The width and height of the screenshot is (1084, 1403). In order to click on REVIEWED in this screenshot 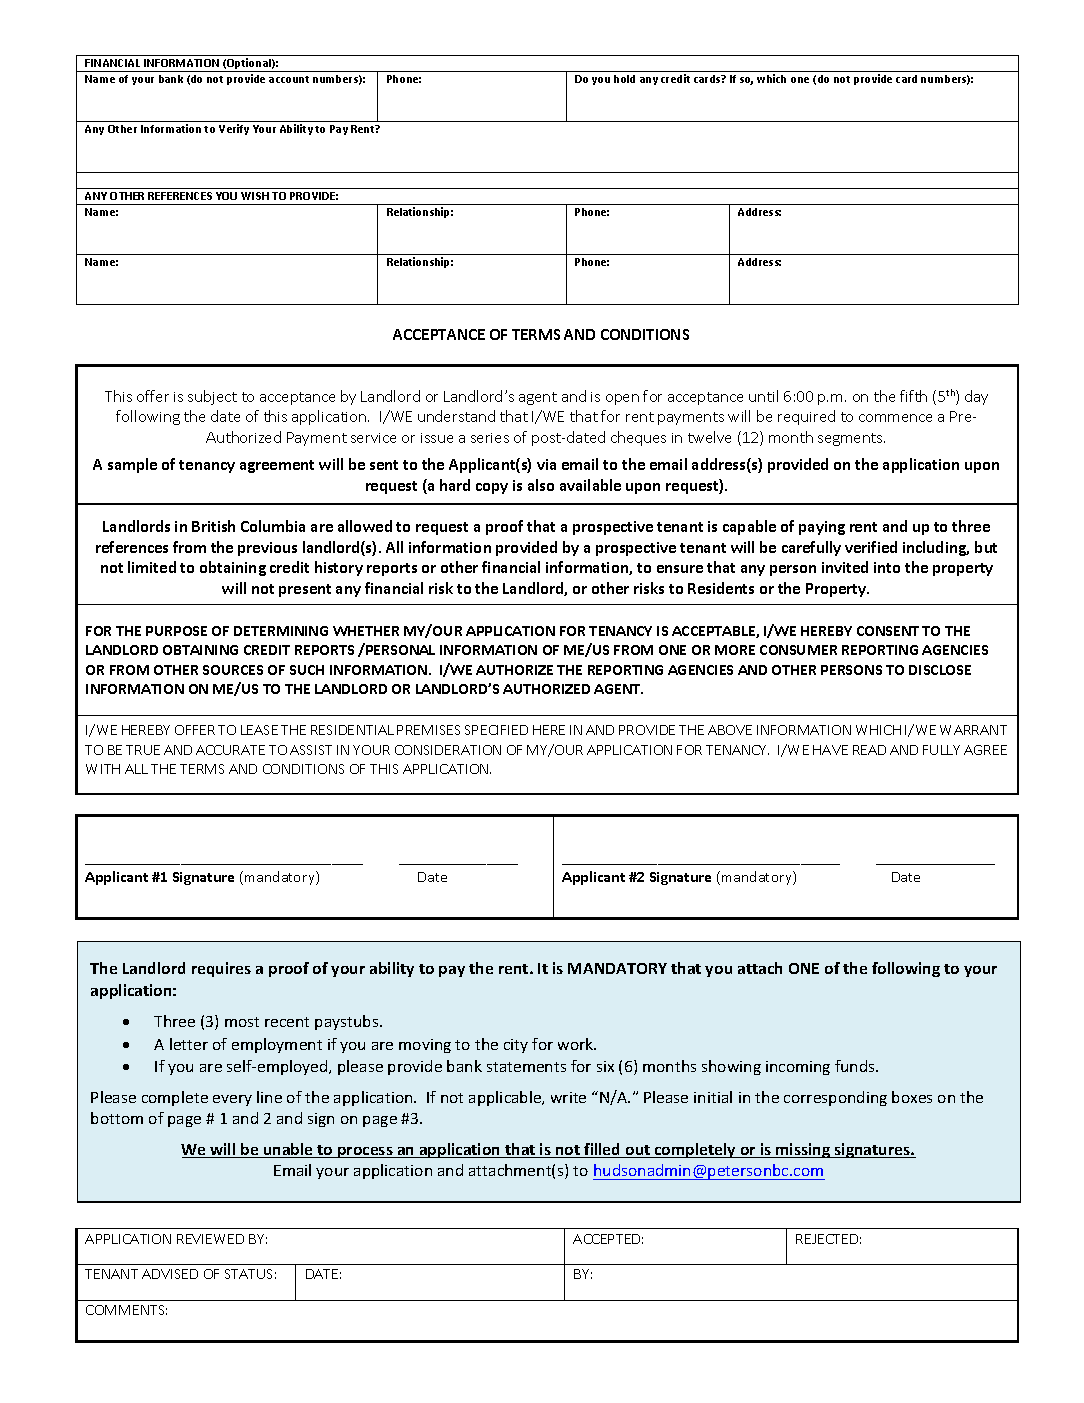, I will do `click(210, 1239)`.
